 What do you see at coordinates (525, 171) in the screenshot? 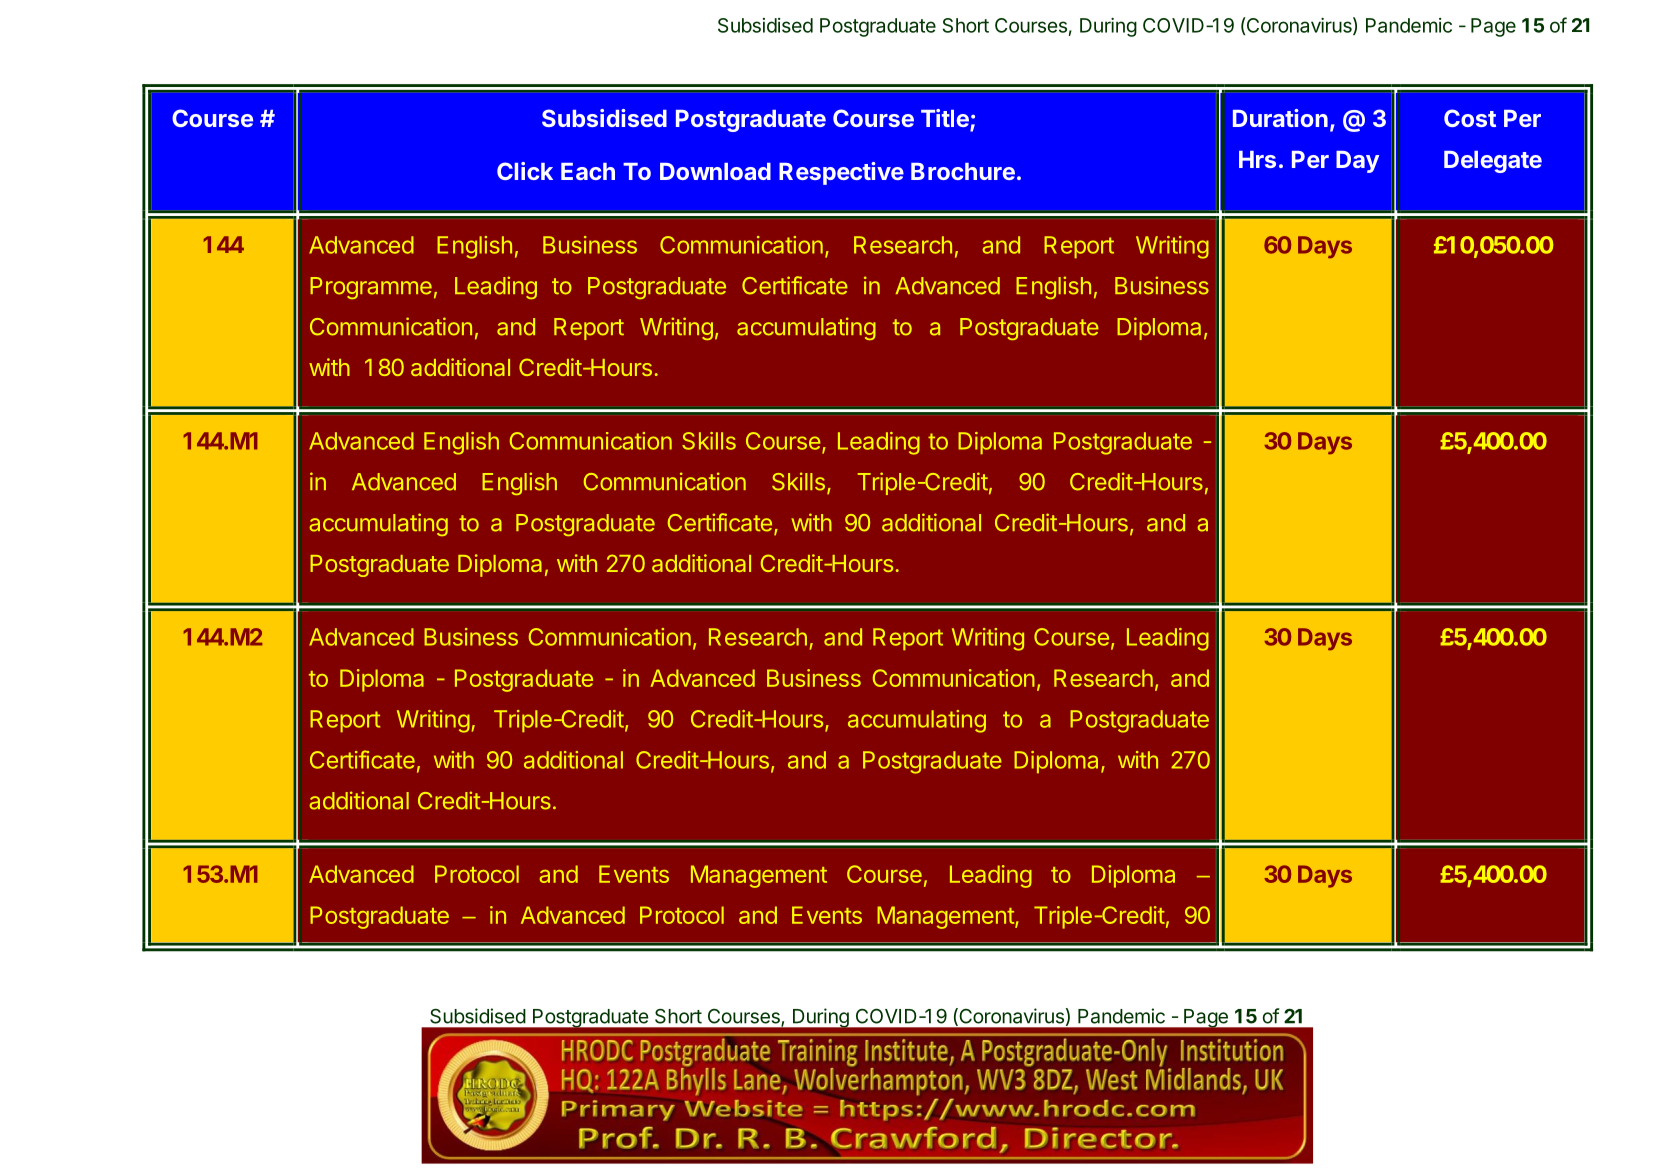
I see `Click` at bounding box center [525, 171].
